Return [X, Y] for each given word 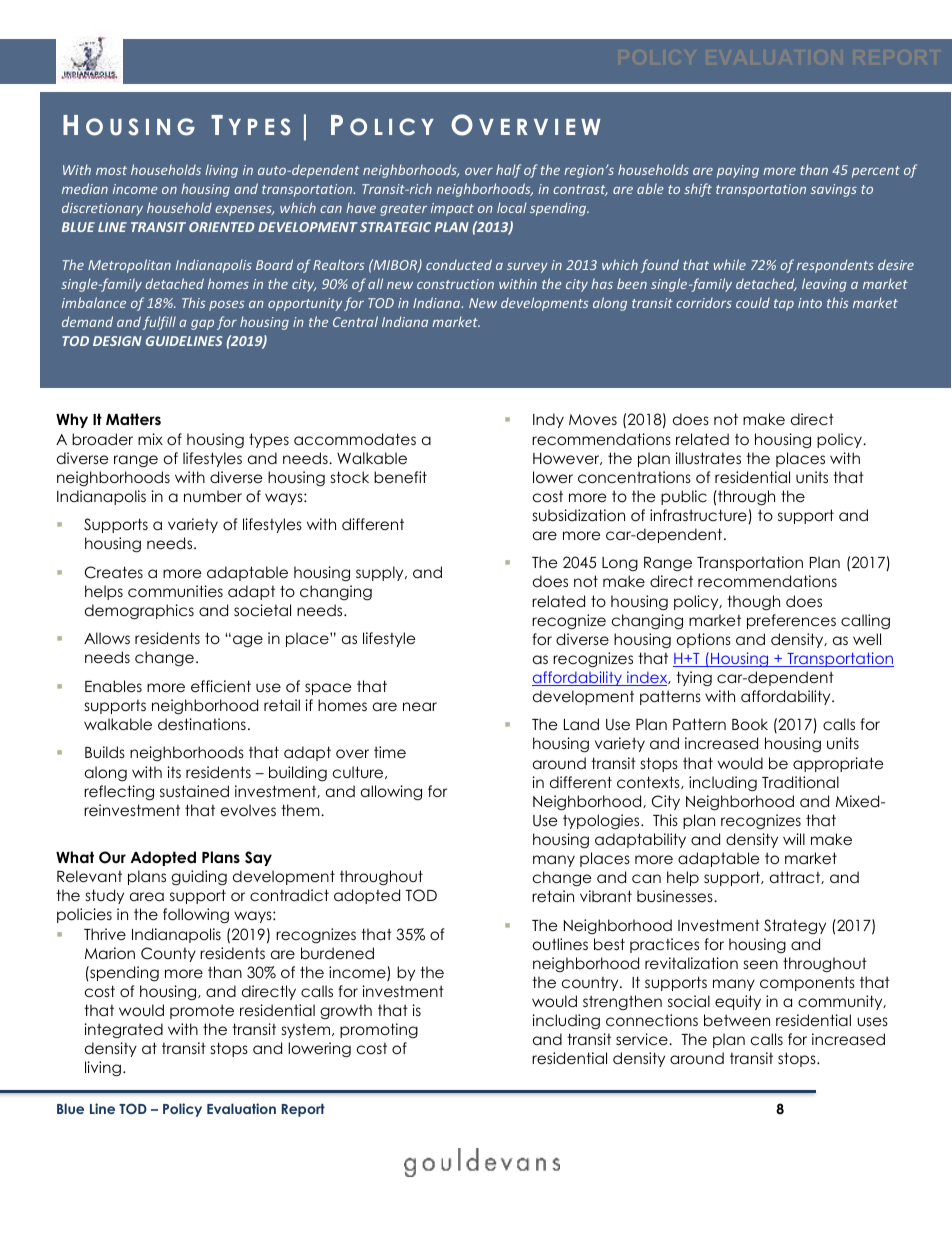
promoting [379, 1030]
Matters [133, 419]
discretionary [102, 209]
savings [834, 190]
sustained [194, 791]
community [841, 1002]
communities [175, 591]
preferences [791, 621]
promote [202, 1011]
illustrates [708, 458]
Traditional [800, 782]
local [512, 207]
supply [381, 573]
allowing [391, 793]
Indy [548, 420]
